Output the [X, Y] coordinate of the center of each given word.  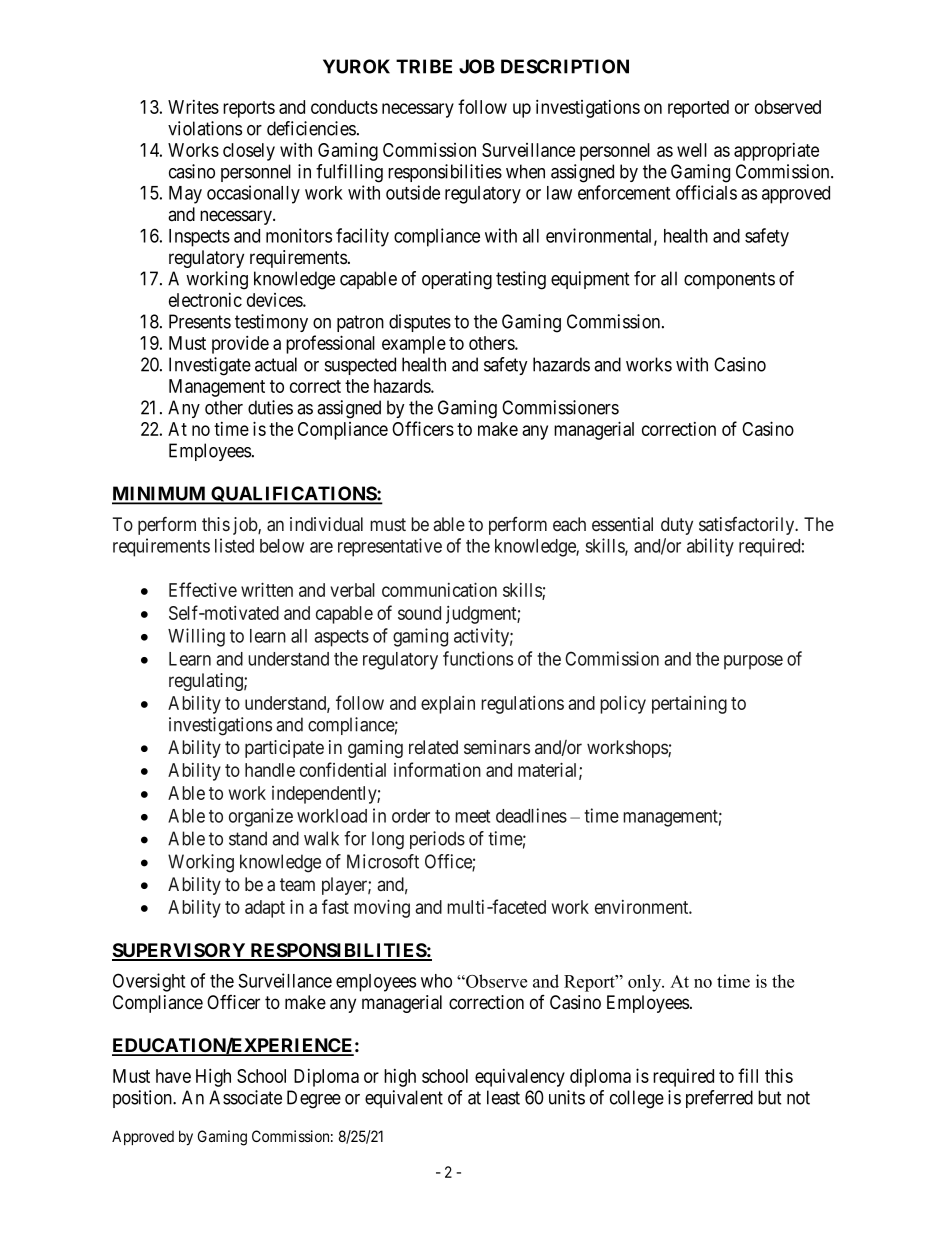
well [692, 150]
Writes [193, 107]
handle [270, 770]
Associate [245, 1097]
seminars [497, 747]
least [503, 1097]
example [414, 345]
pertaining [689, 705]
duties [270, 407]
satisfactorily [748, 526]
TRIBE [424, 66]
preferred [719, 1099]
